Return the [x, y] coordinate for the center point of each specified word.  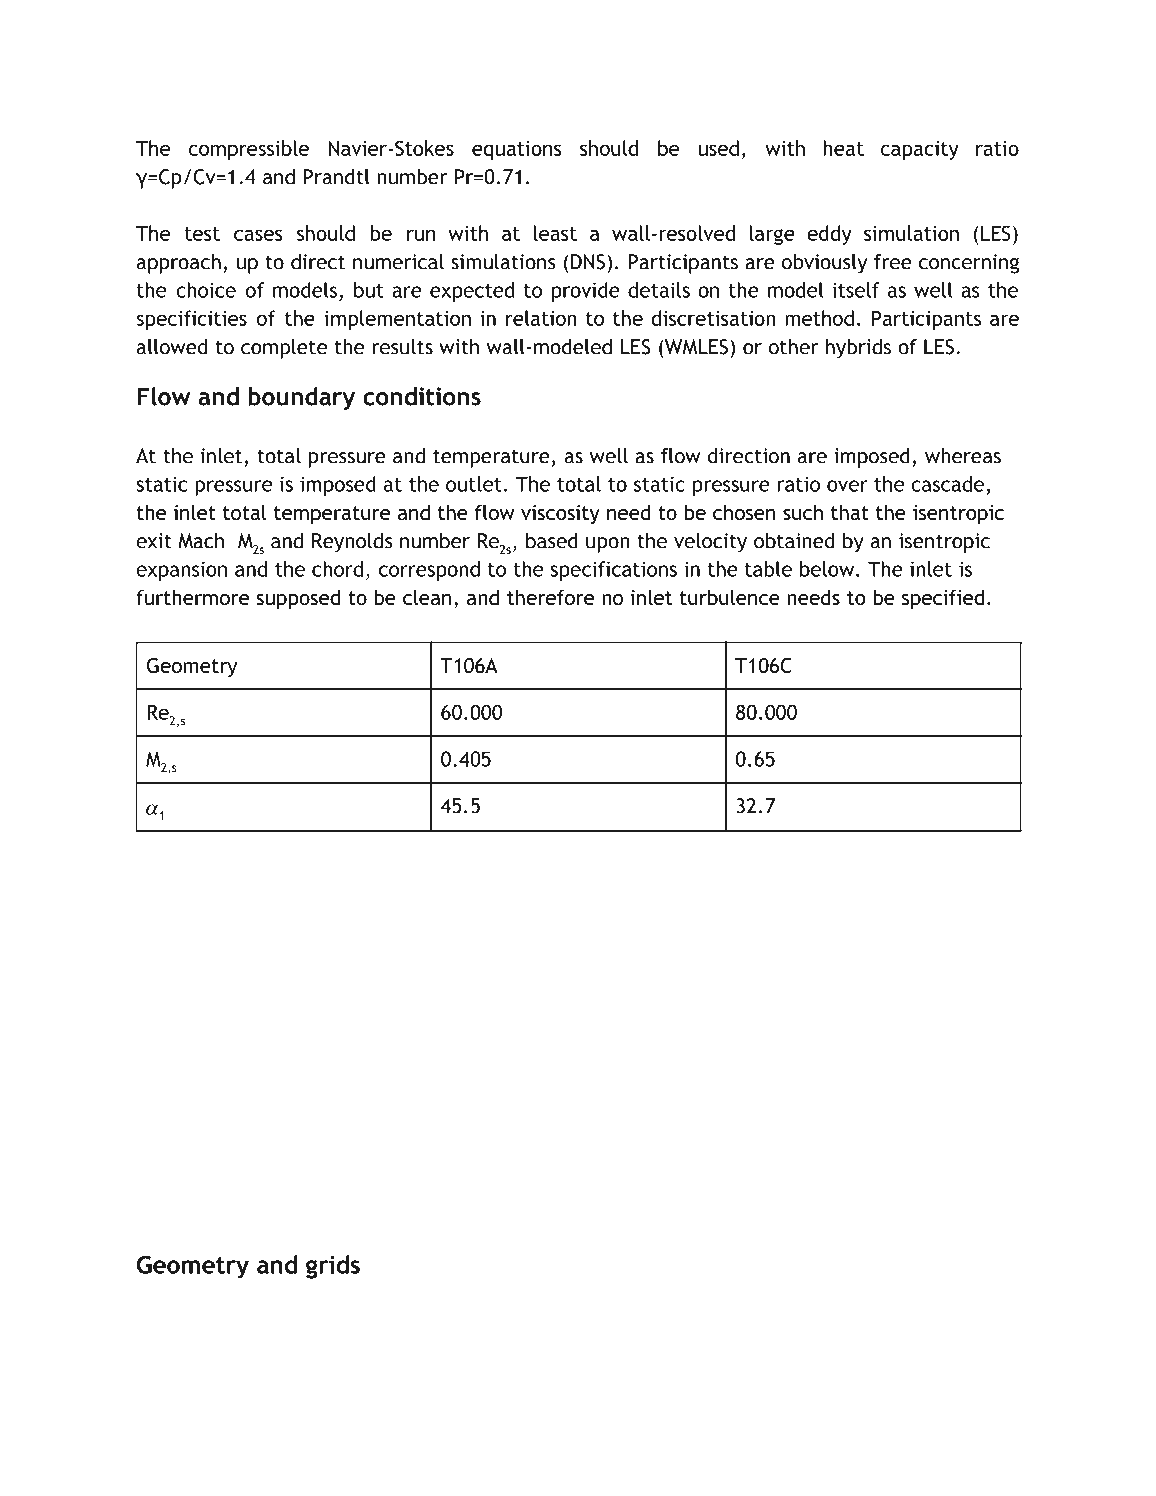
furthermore [192, 597]
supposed [298, 599]
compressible [249, 150]
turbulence [730, 597]
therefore [550, 597]
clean [427, 597]
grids [333, 1267]
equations [517, 150]
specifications [613, 571]
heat [843, 148]
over [847, 486]
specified [943, 599]
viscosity [560, 514]
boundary [301, 399]
